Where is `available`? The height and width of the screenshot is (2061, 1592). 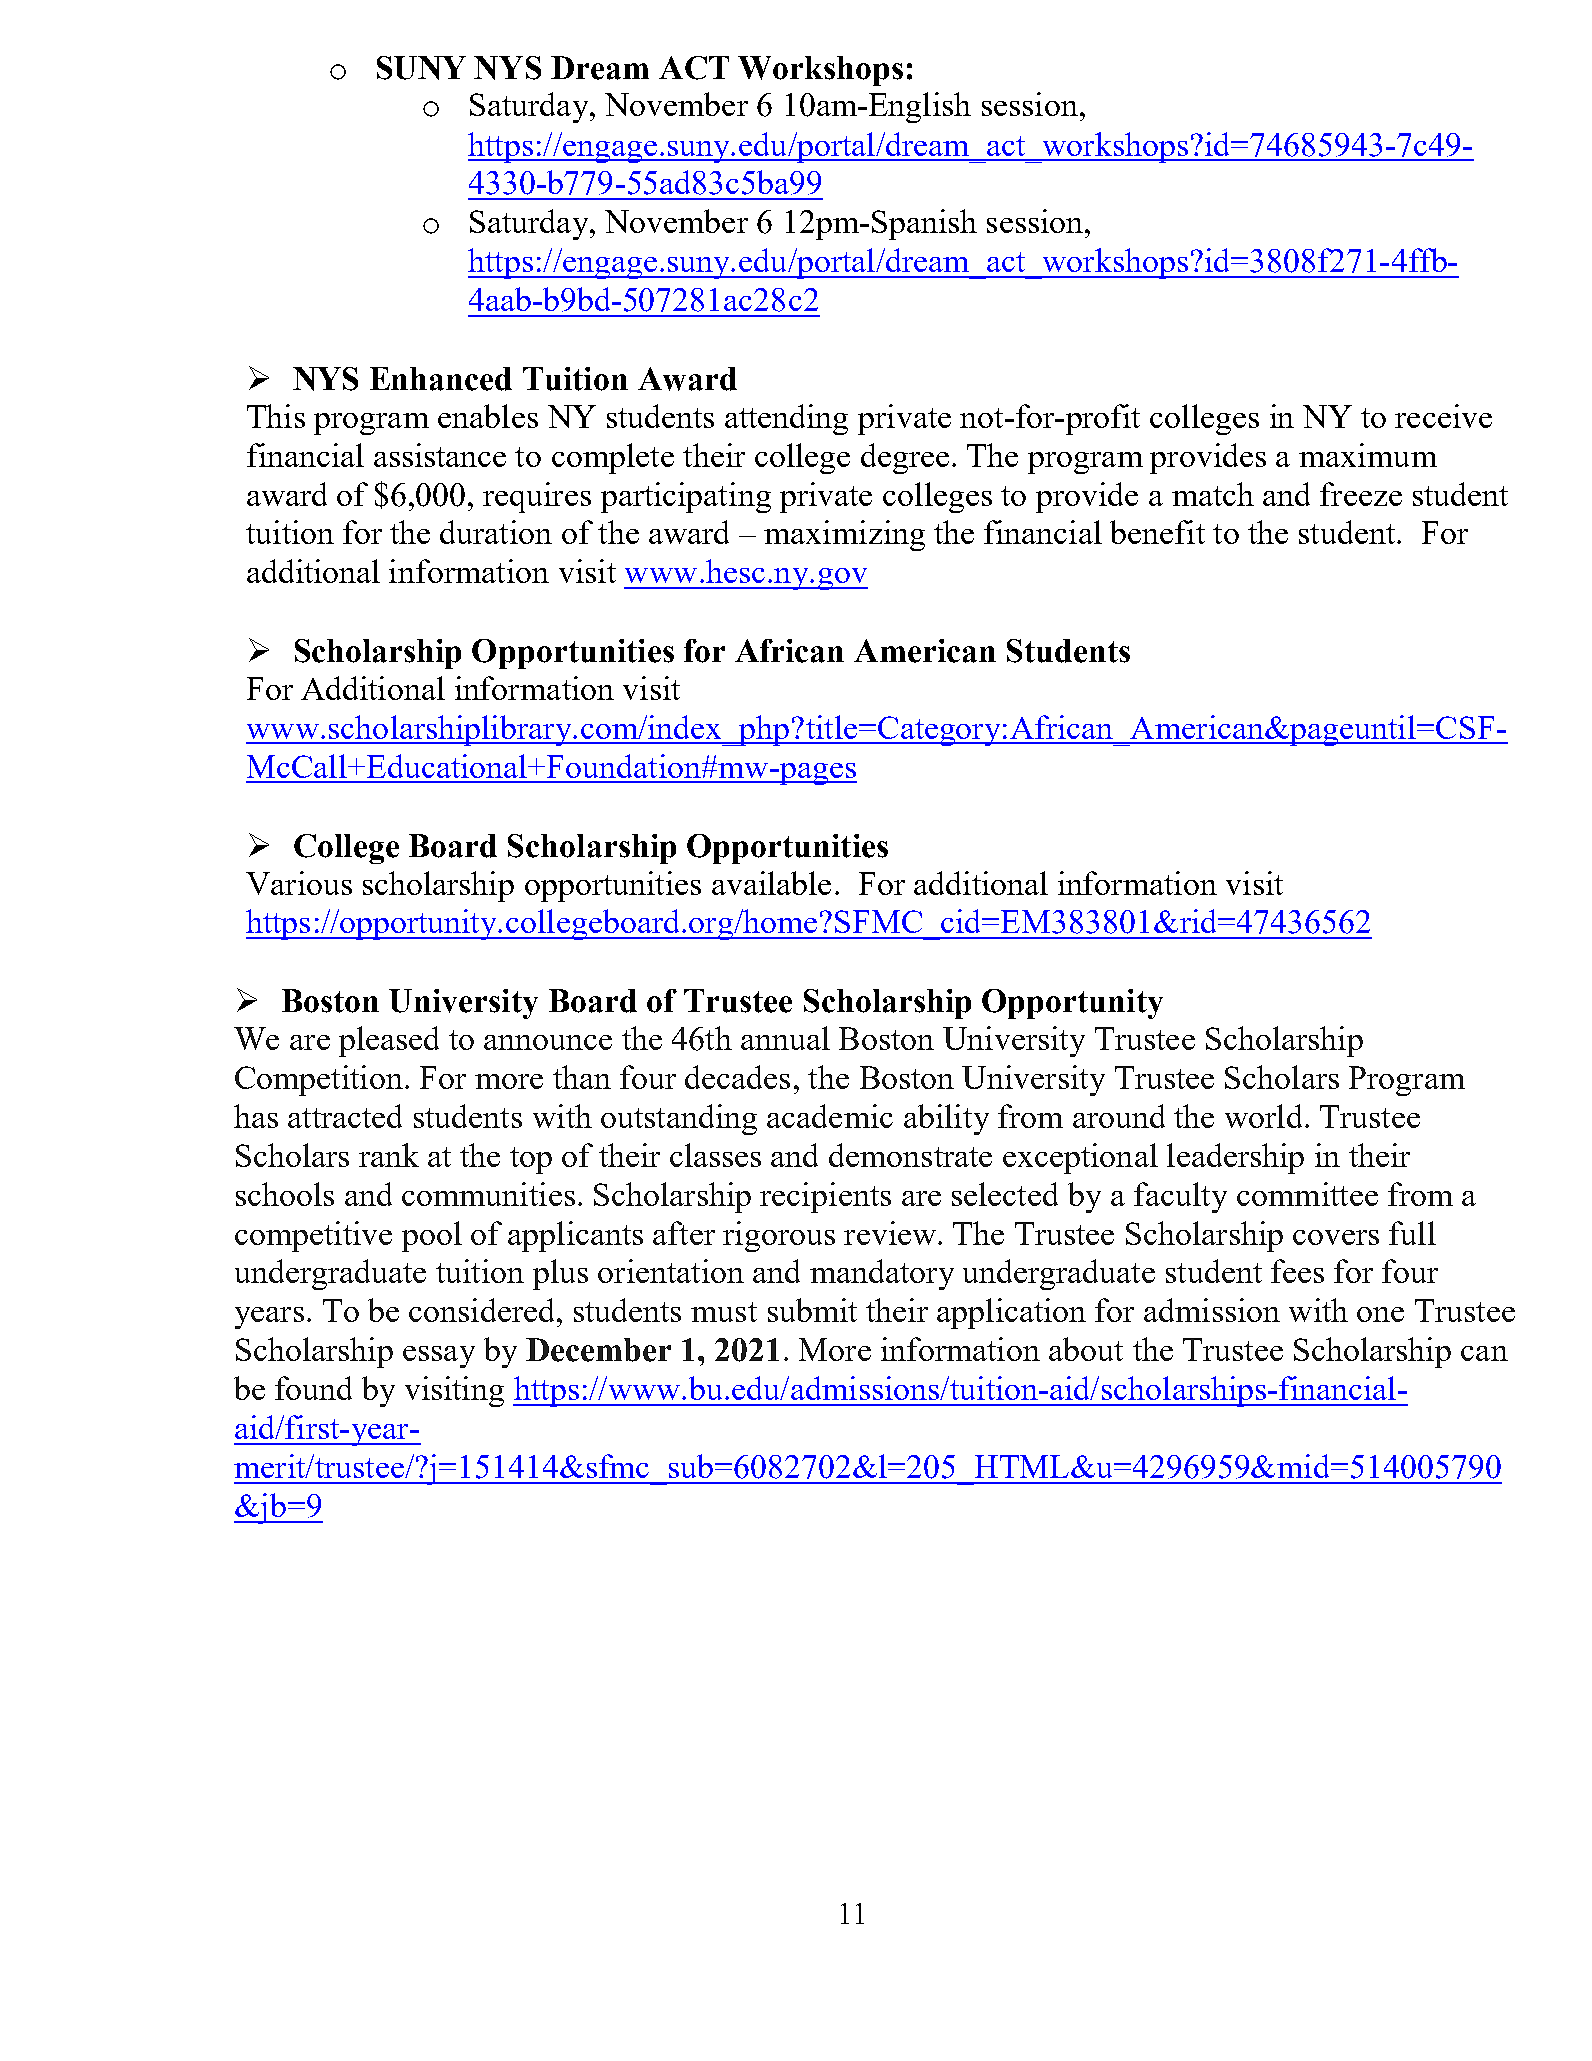 available is located at coordinates (771, 883).
